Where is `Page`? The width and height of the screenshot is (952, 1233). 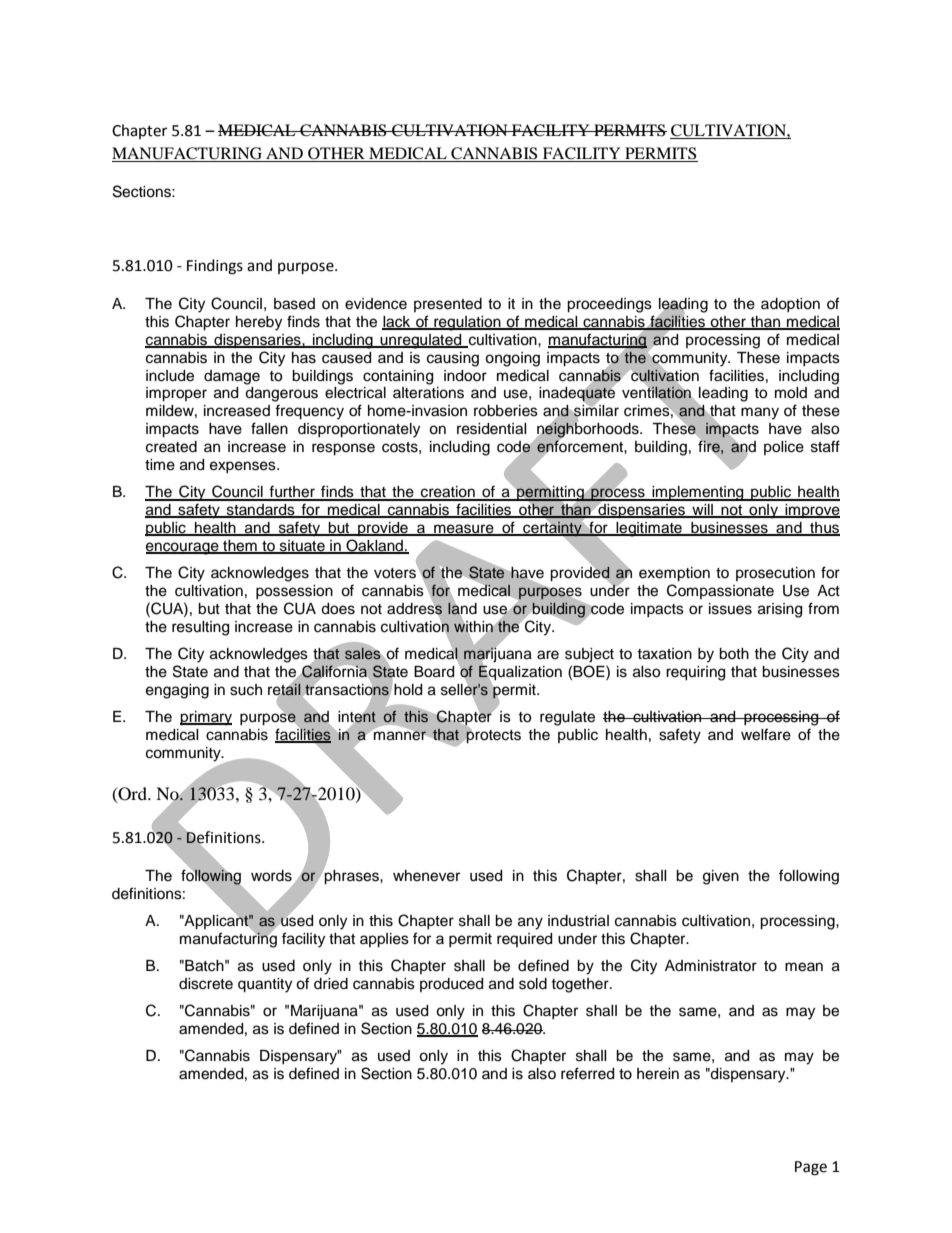 Page is located at coordinates (811, 1168).
